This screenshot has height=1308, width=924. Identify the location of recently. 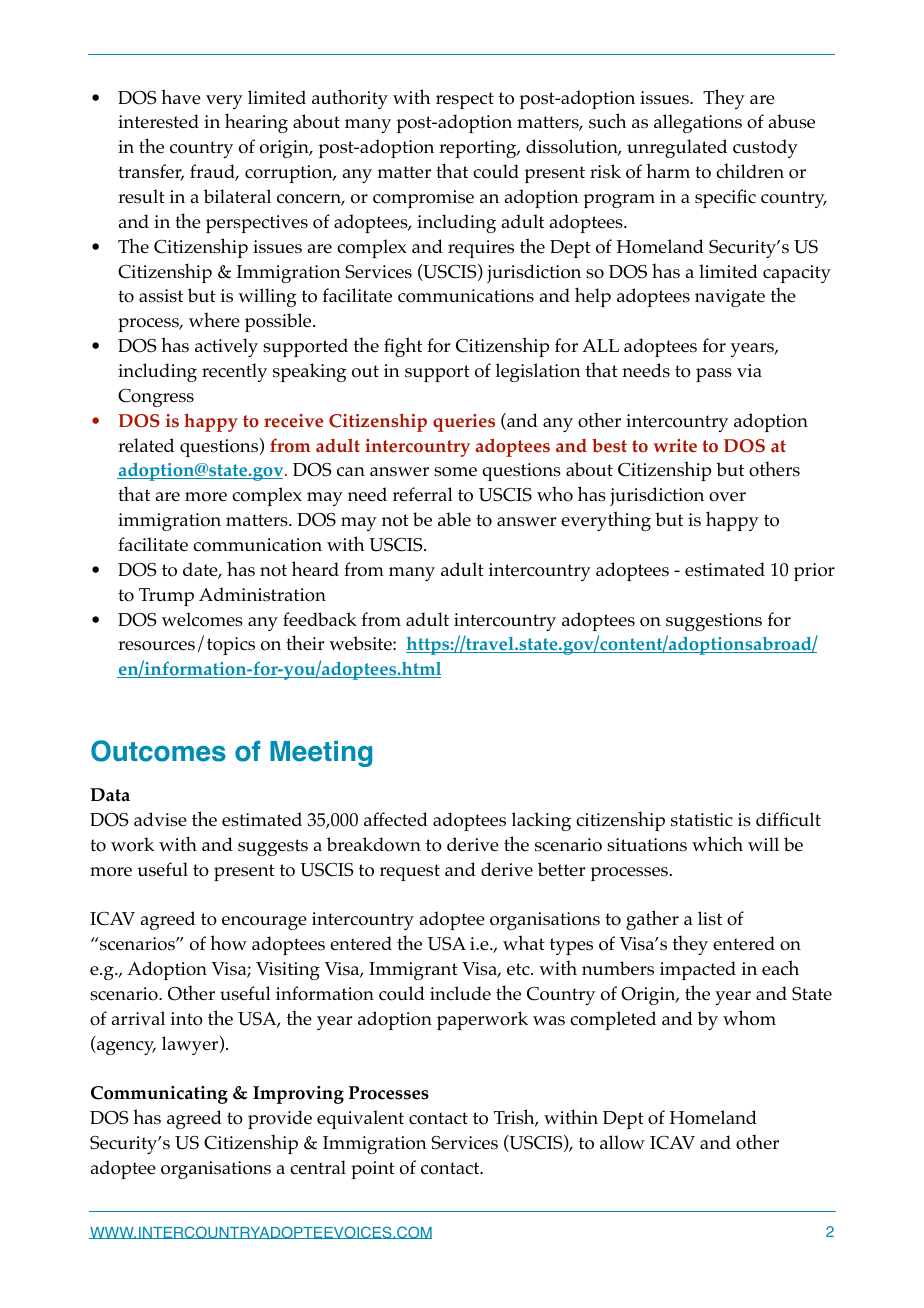
(234, 372).
